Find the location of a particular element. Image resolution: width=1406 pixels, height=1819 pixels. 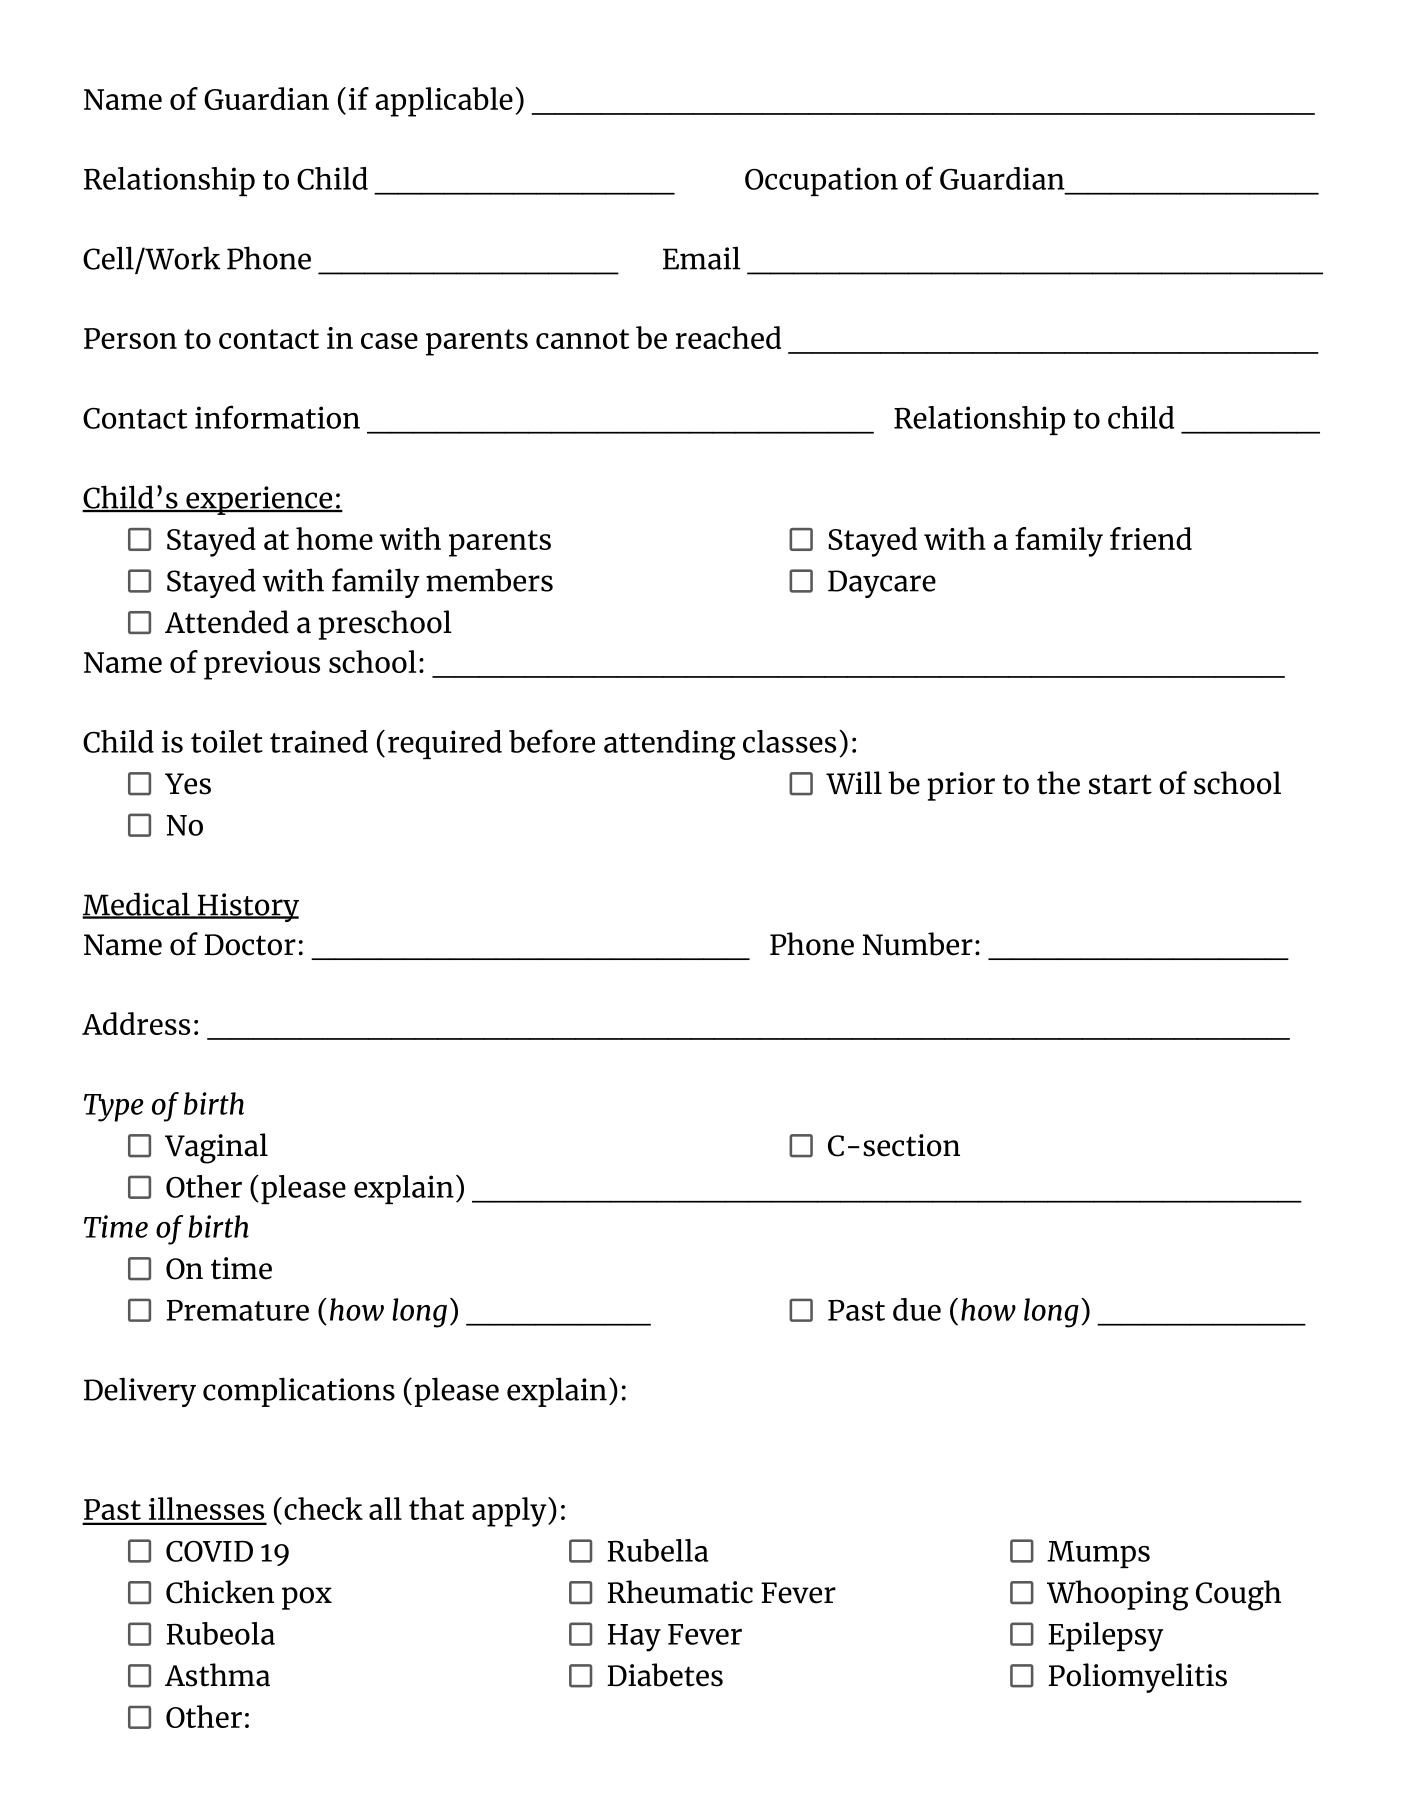

Email is located at coordinates (702, 258).
